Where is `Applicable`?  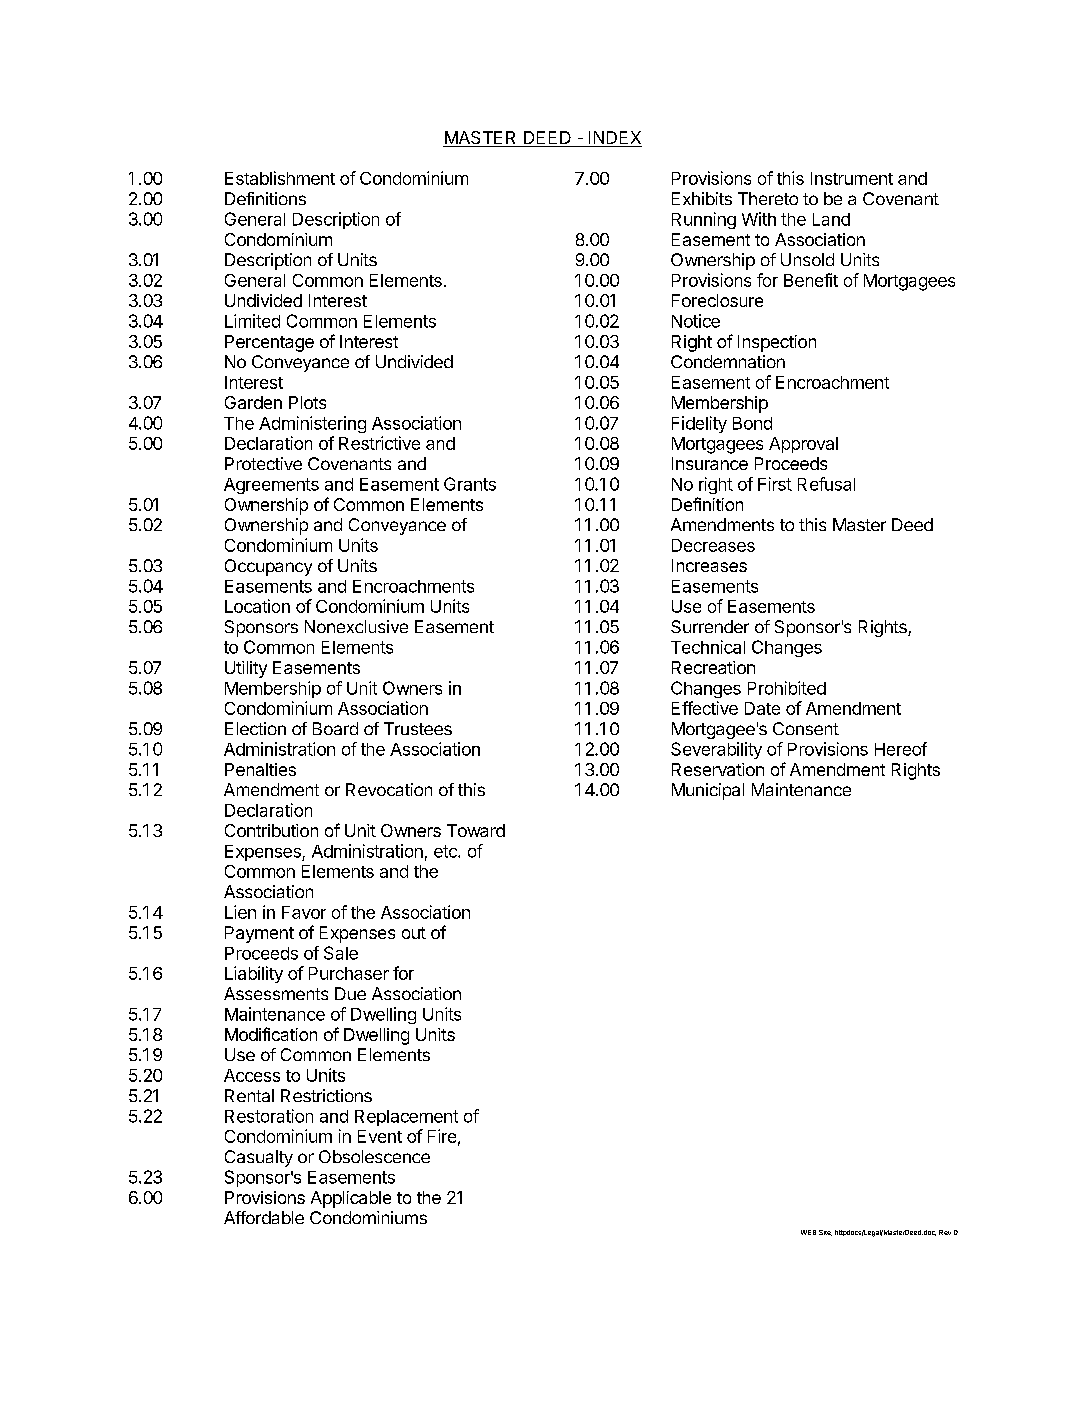 Applicable is located at coordinates (351, 1199).
